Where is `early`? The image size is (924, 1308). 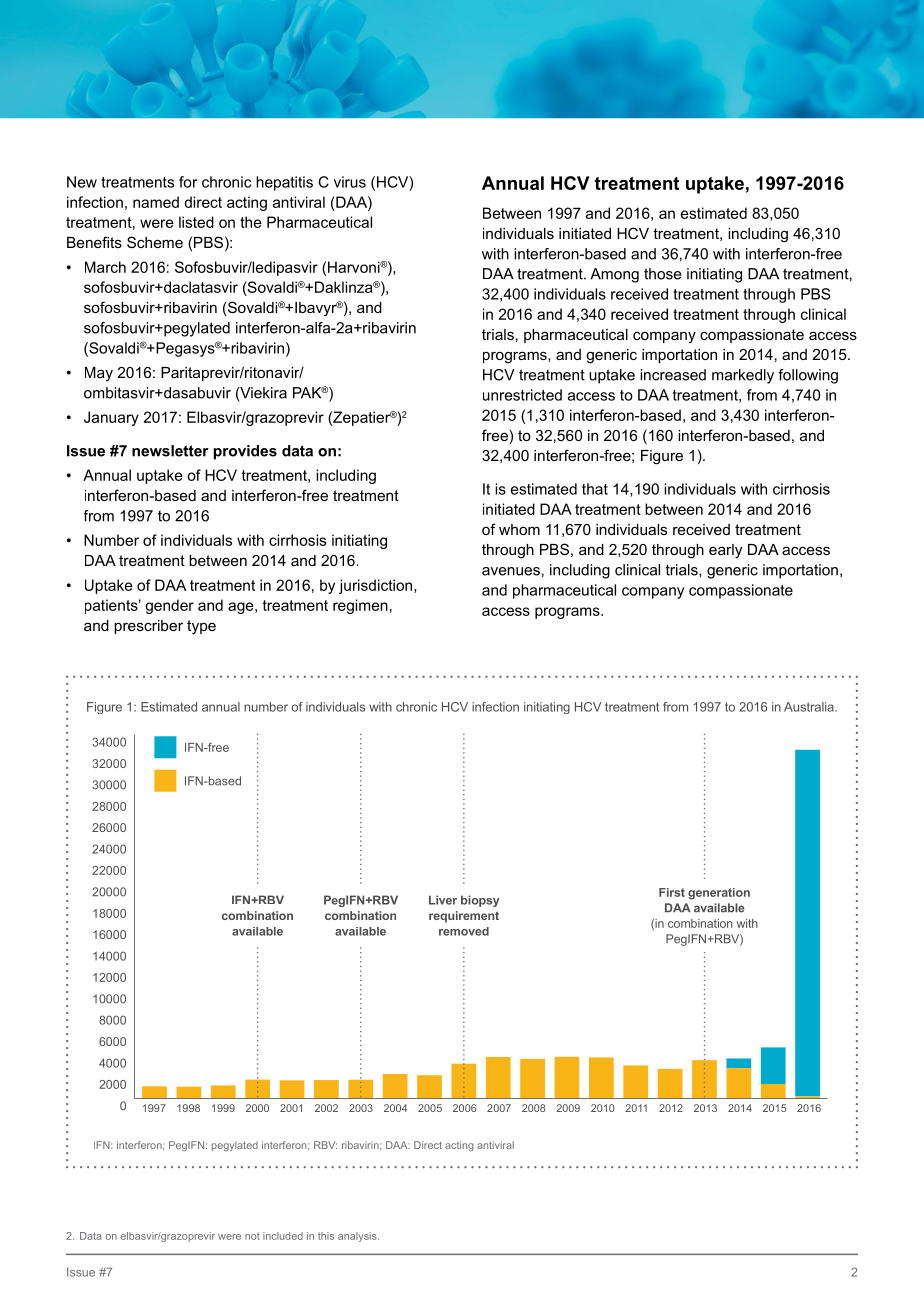
early is located at coordinates (725, 551).
